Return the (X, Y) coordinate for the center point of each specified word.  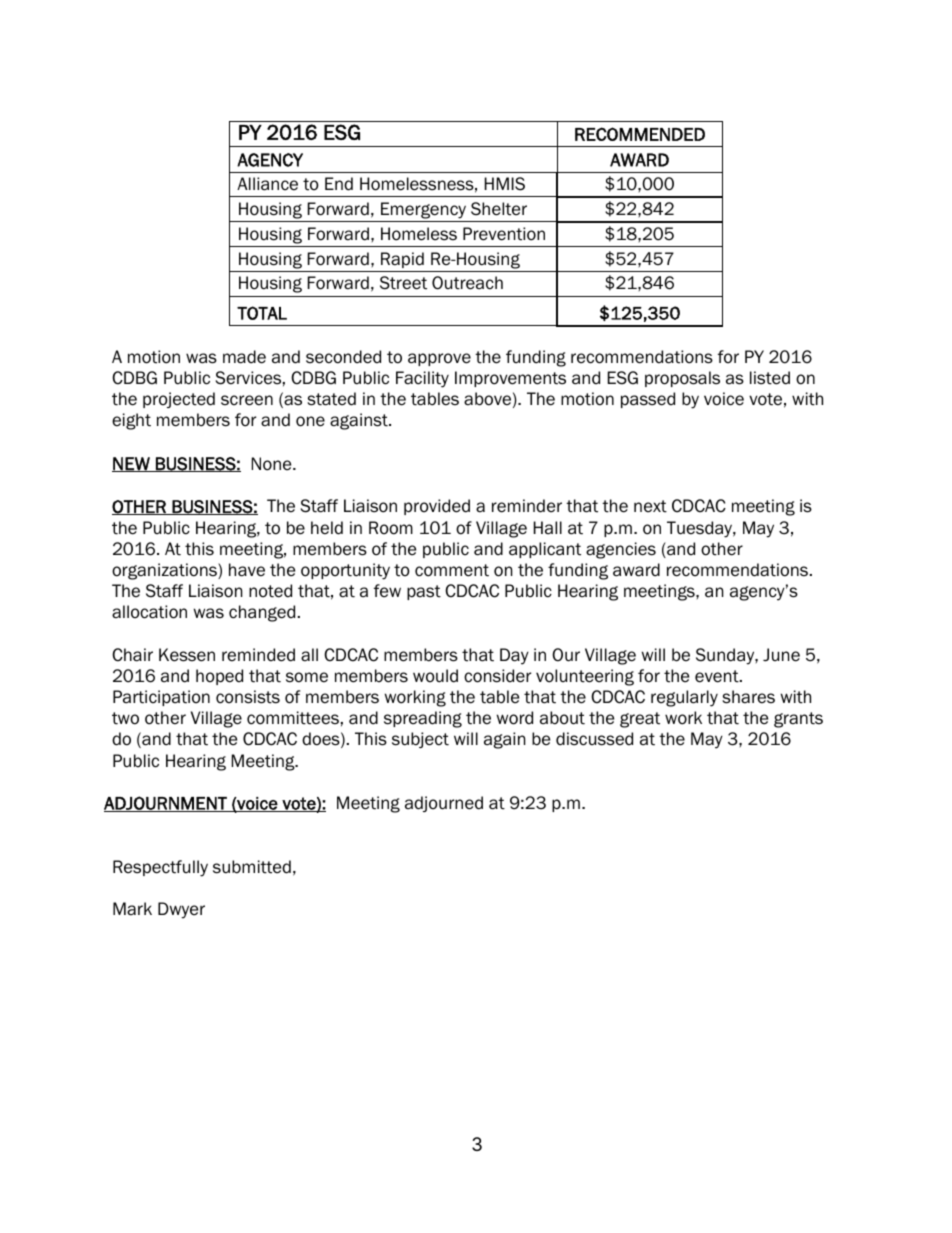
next (650, 506)
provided (437, 507)
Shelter (499, 209)
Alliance (267, 184)
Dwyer (181, 910)
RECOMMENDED (640, 134)
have (247, 570)
